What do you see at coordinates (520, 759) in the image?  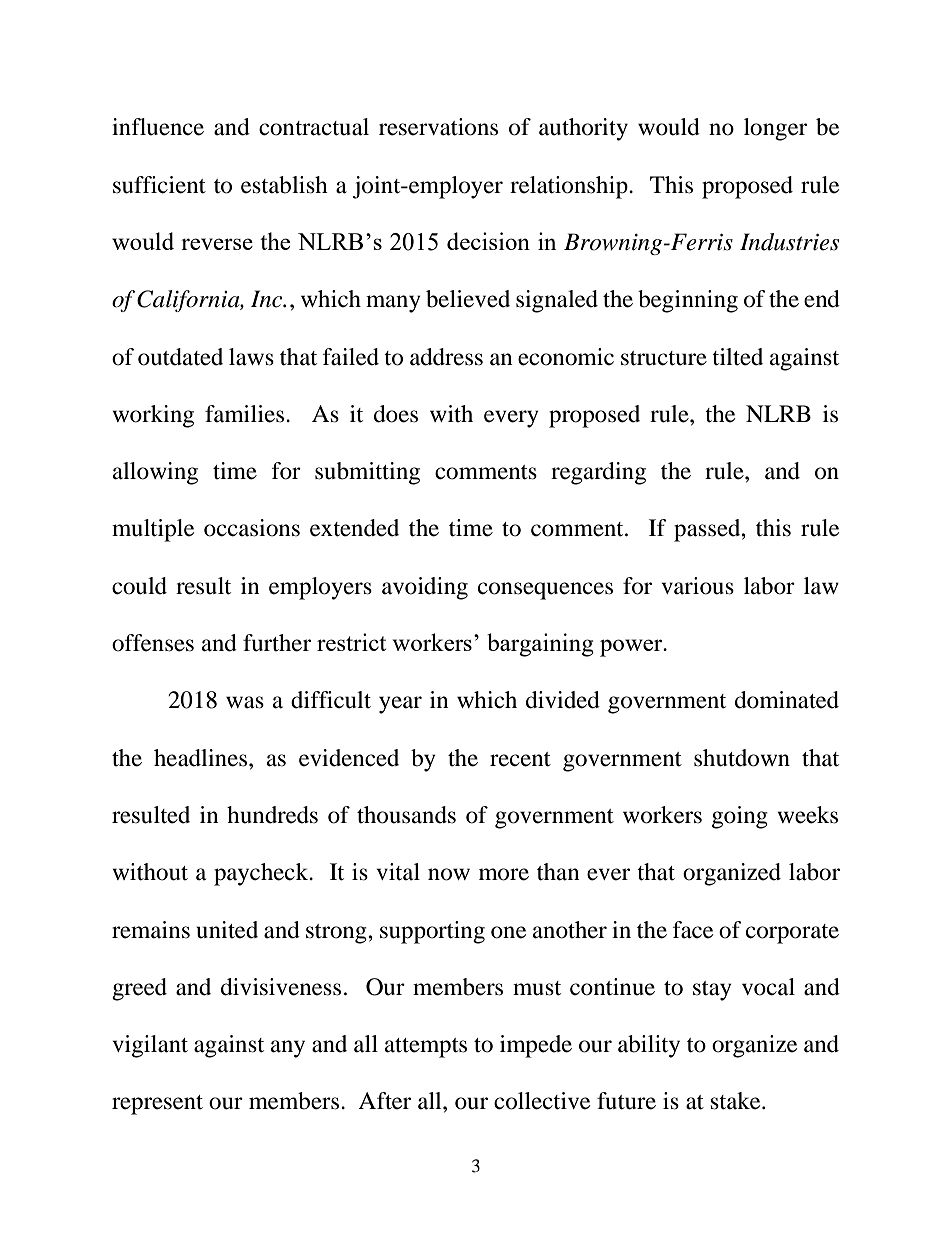 I see `recent` at bounding box center [520, 759].
